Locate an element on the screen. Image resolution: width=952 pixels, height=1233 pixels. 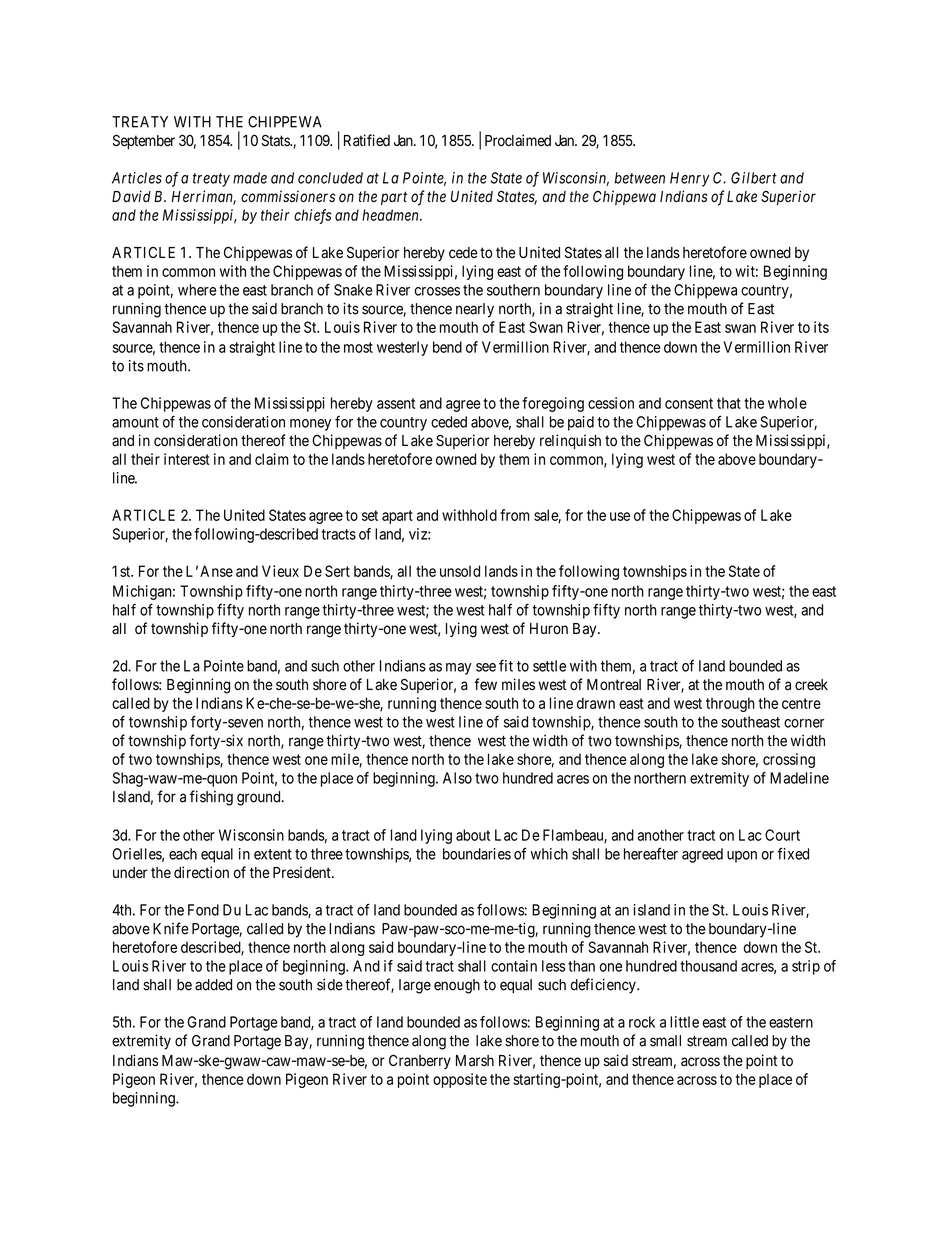
that is located at coordinates (729, 403).
